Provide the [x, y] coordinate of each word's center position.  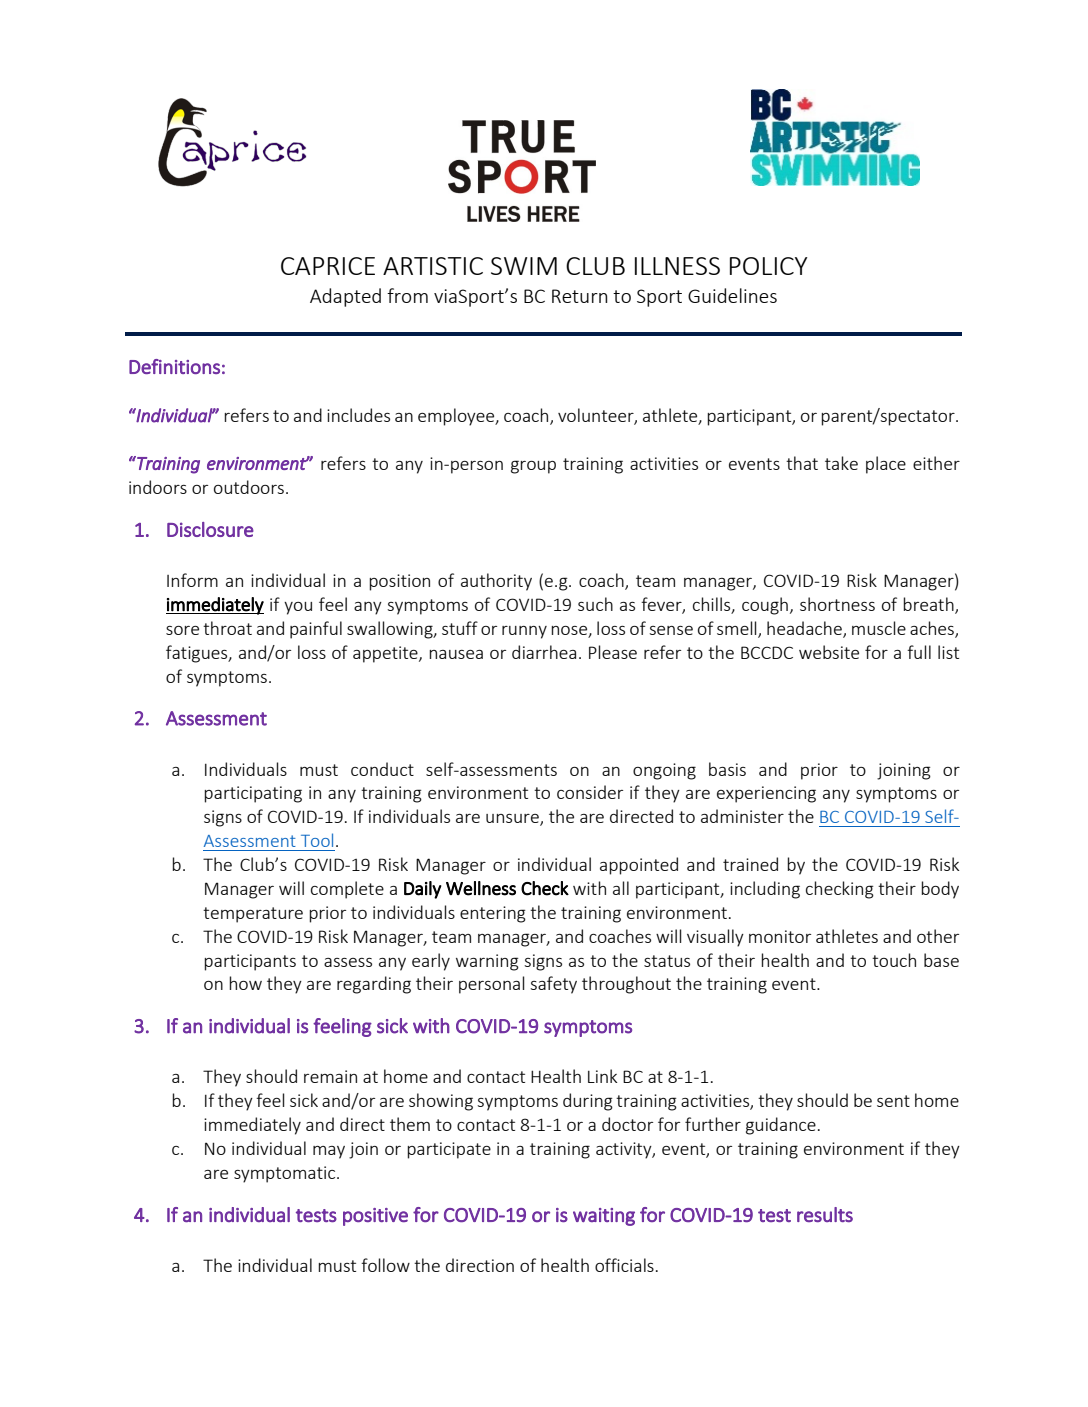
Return [579, 296]
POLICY [768, 266]
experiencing [766, 794]
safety [553, 985]
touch [894, 960]
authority [496, 582]
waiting [604, 1217]
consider [590, 792]
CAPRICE [328, 266]
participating [253, 794]
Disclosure [210, 529]
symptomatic [286, 1174]
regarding [374, 985]
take [841, 463]
